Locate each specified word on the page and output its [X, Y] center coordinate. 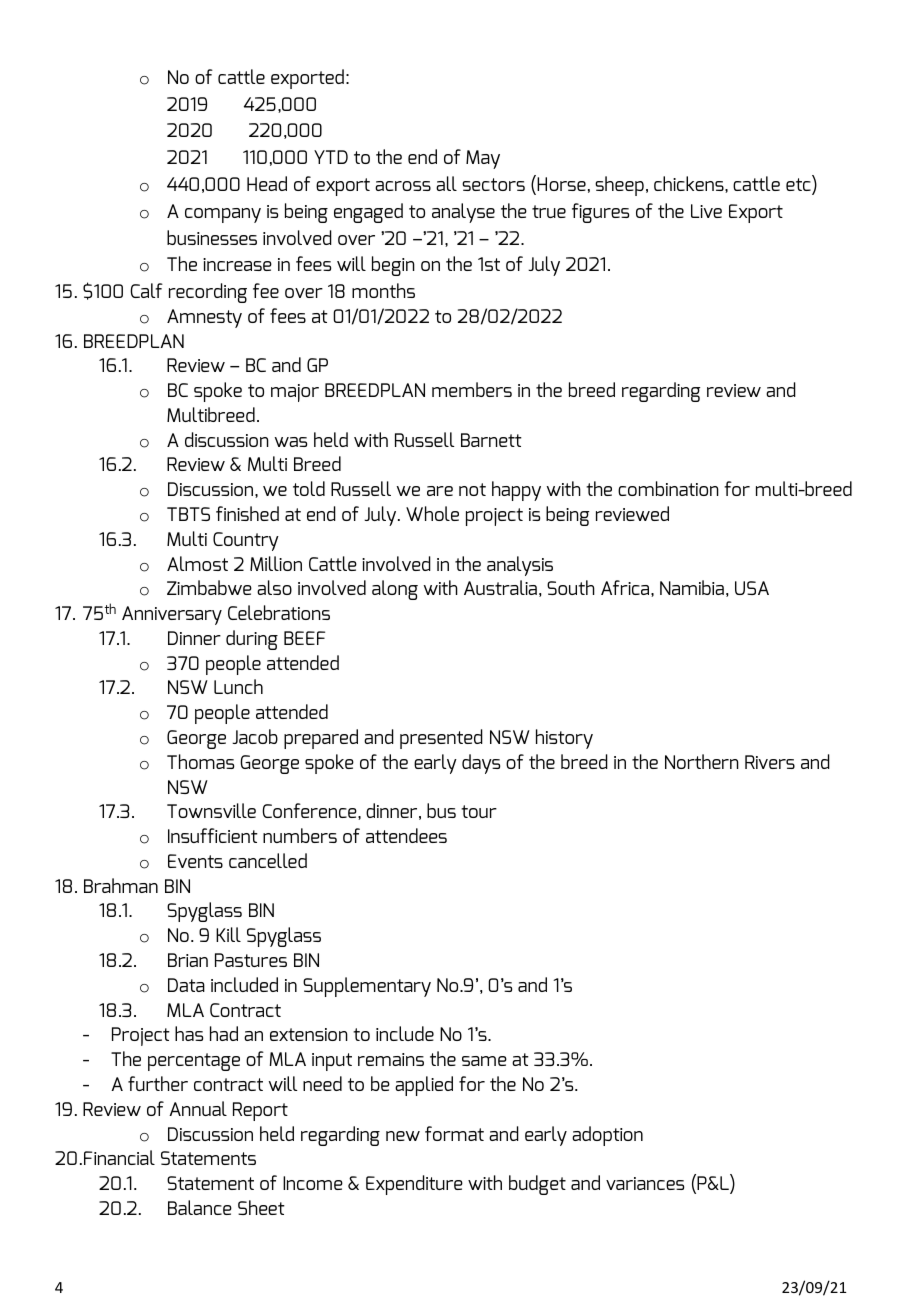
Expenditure [414, 1185]
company [223, 215]
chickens [690, 184]
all [446, 183]
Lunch [238, 686]
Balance [200, 1207]
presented [441, 739]
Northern [702, 761]
